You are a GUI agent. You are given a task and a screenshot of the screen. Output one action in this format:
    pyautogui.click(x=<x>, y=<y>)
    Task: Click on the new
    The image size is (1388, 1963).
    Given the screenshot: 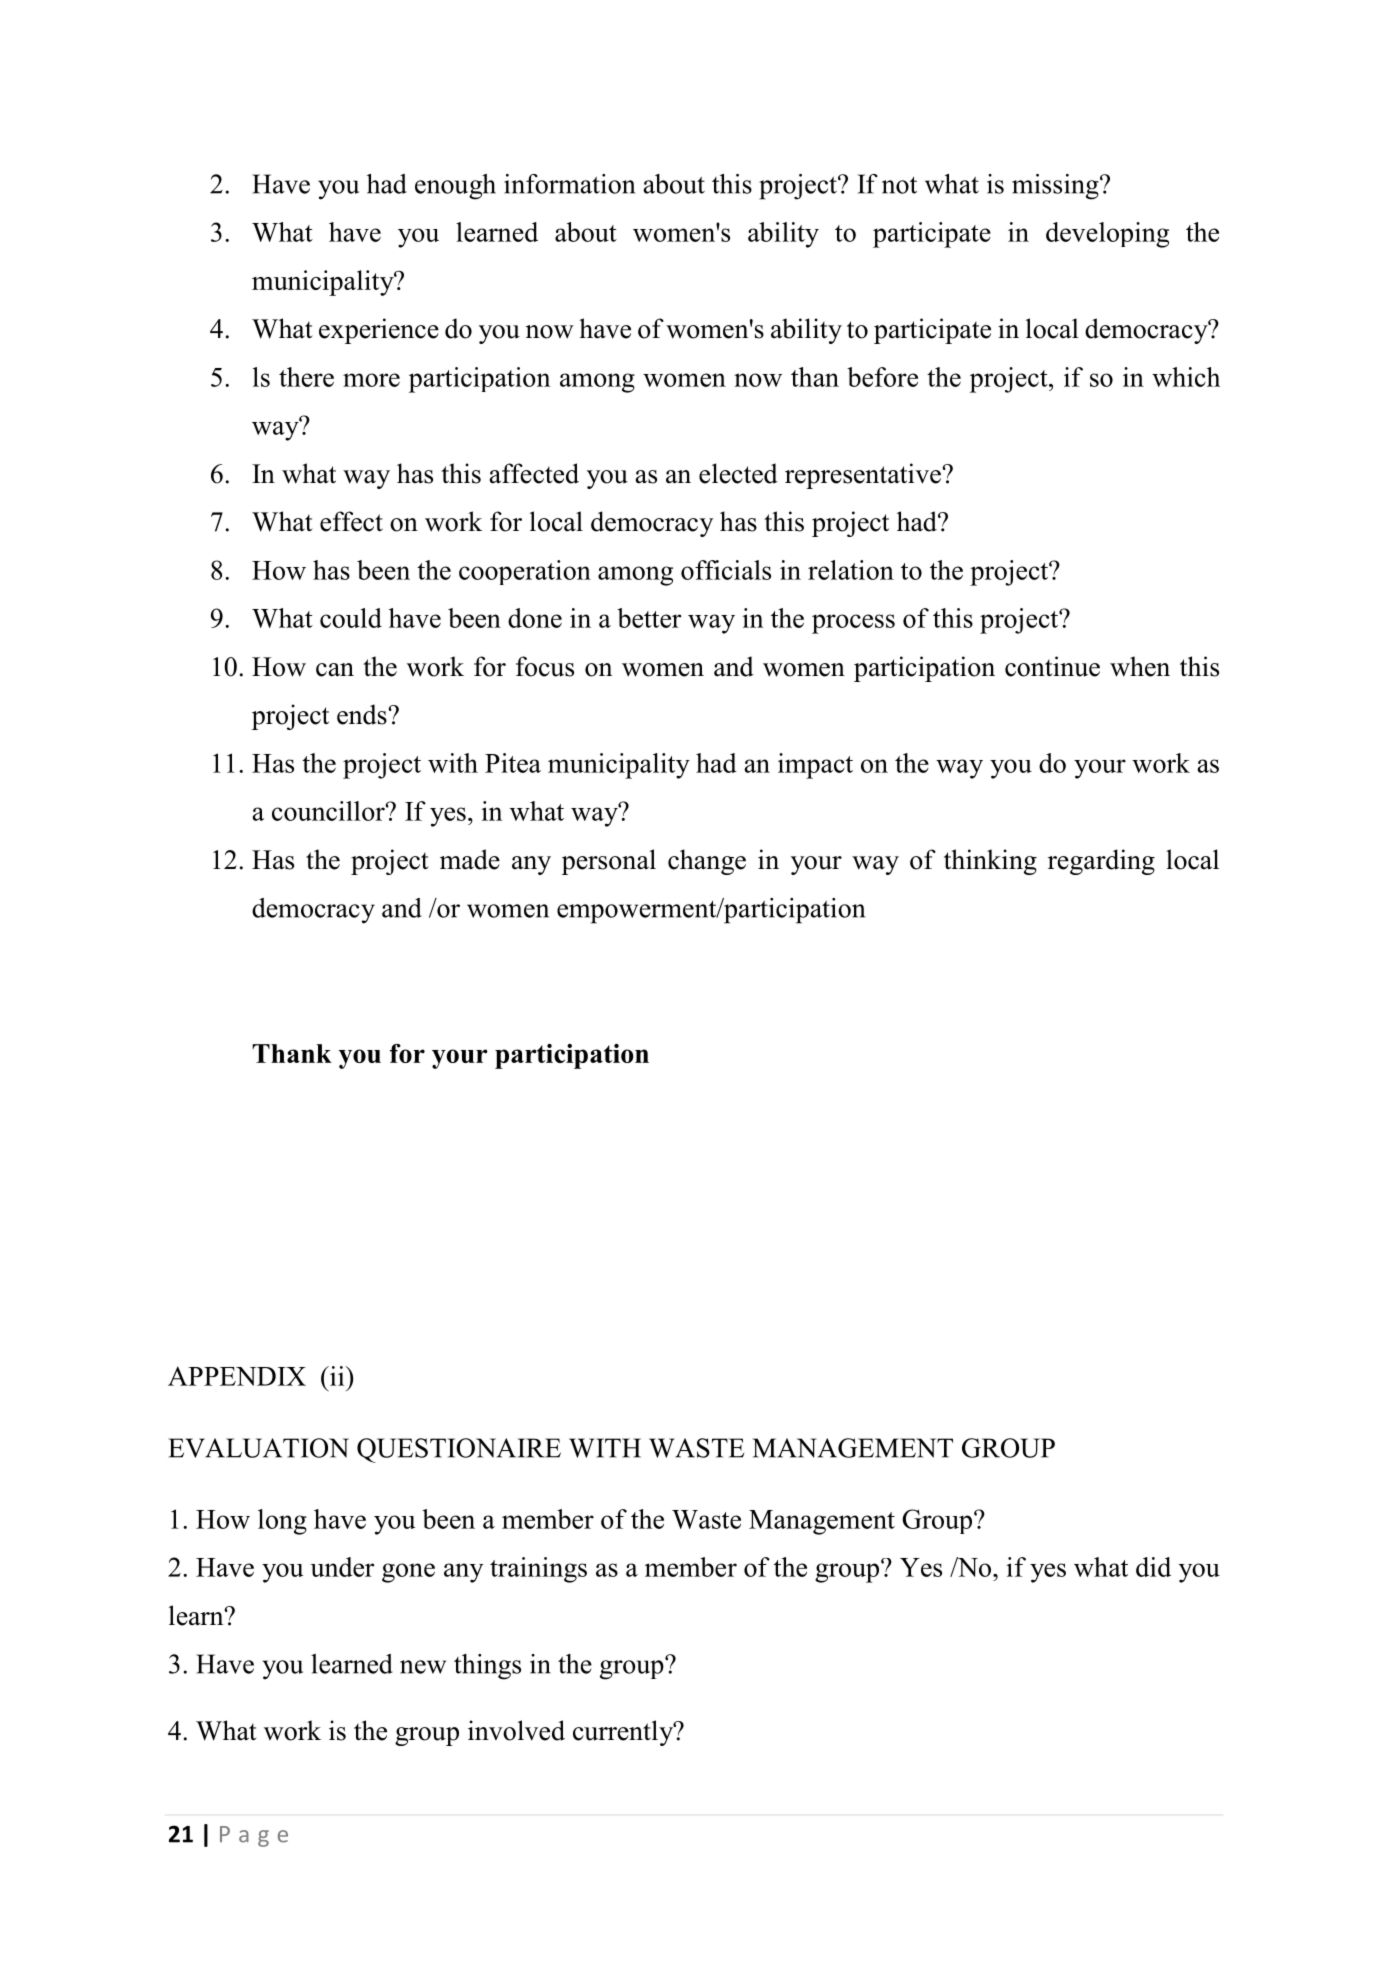 What is the action you would take?
    pyautogui.click(x=423, y=1667)
